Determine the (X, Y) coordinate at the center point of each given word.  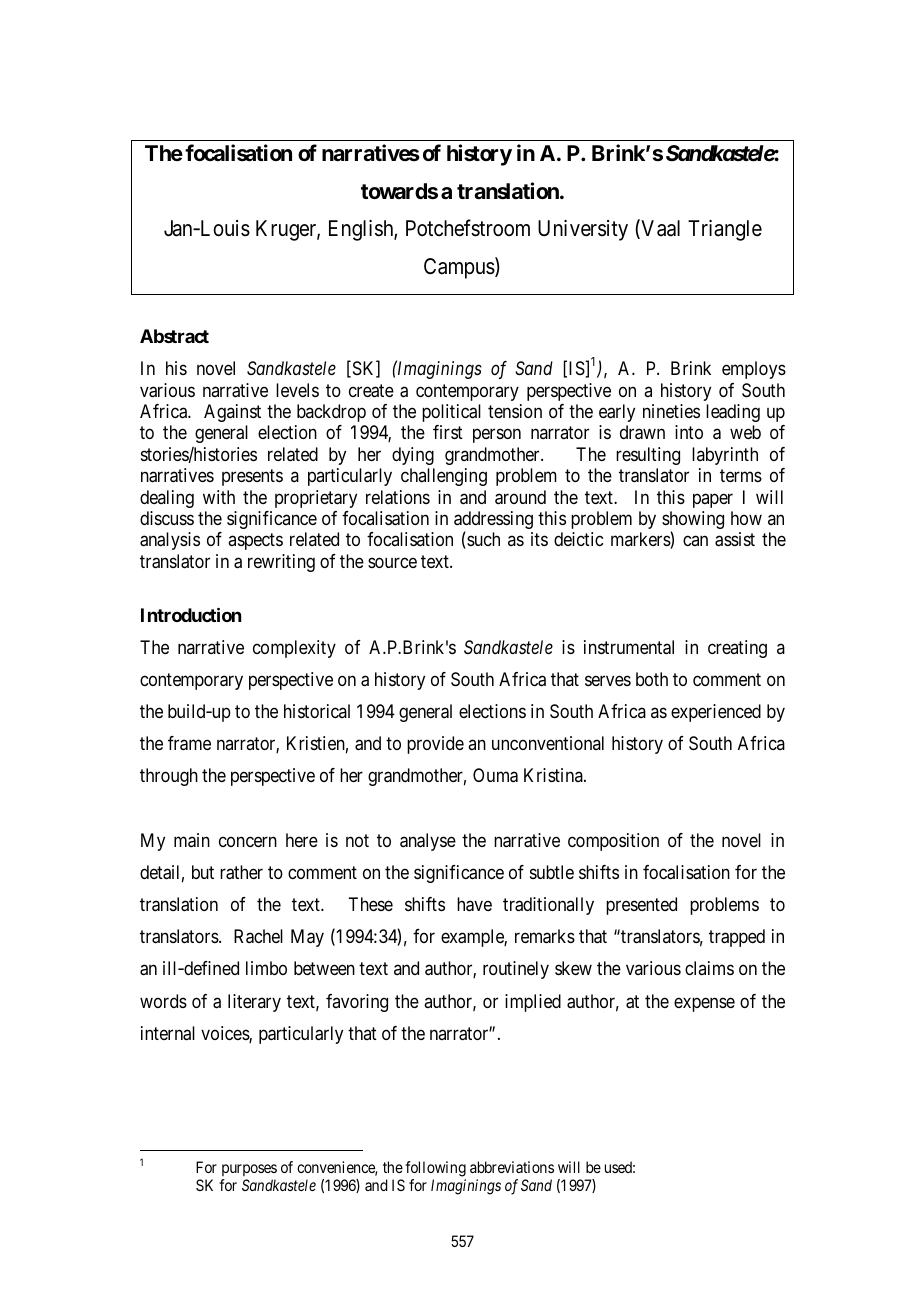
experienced (716, 713)
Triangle (725, 230)
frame (189, 743)
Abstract (174, 336)
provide (435, 745)
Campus (459, 268)
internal (168, 1033)
